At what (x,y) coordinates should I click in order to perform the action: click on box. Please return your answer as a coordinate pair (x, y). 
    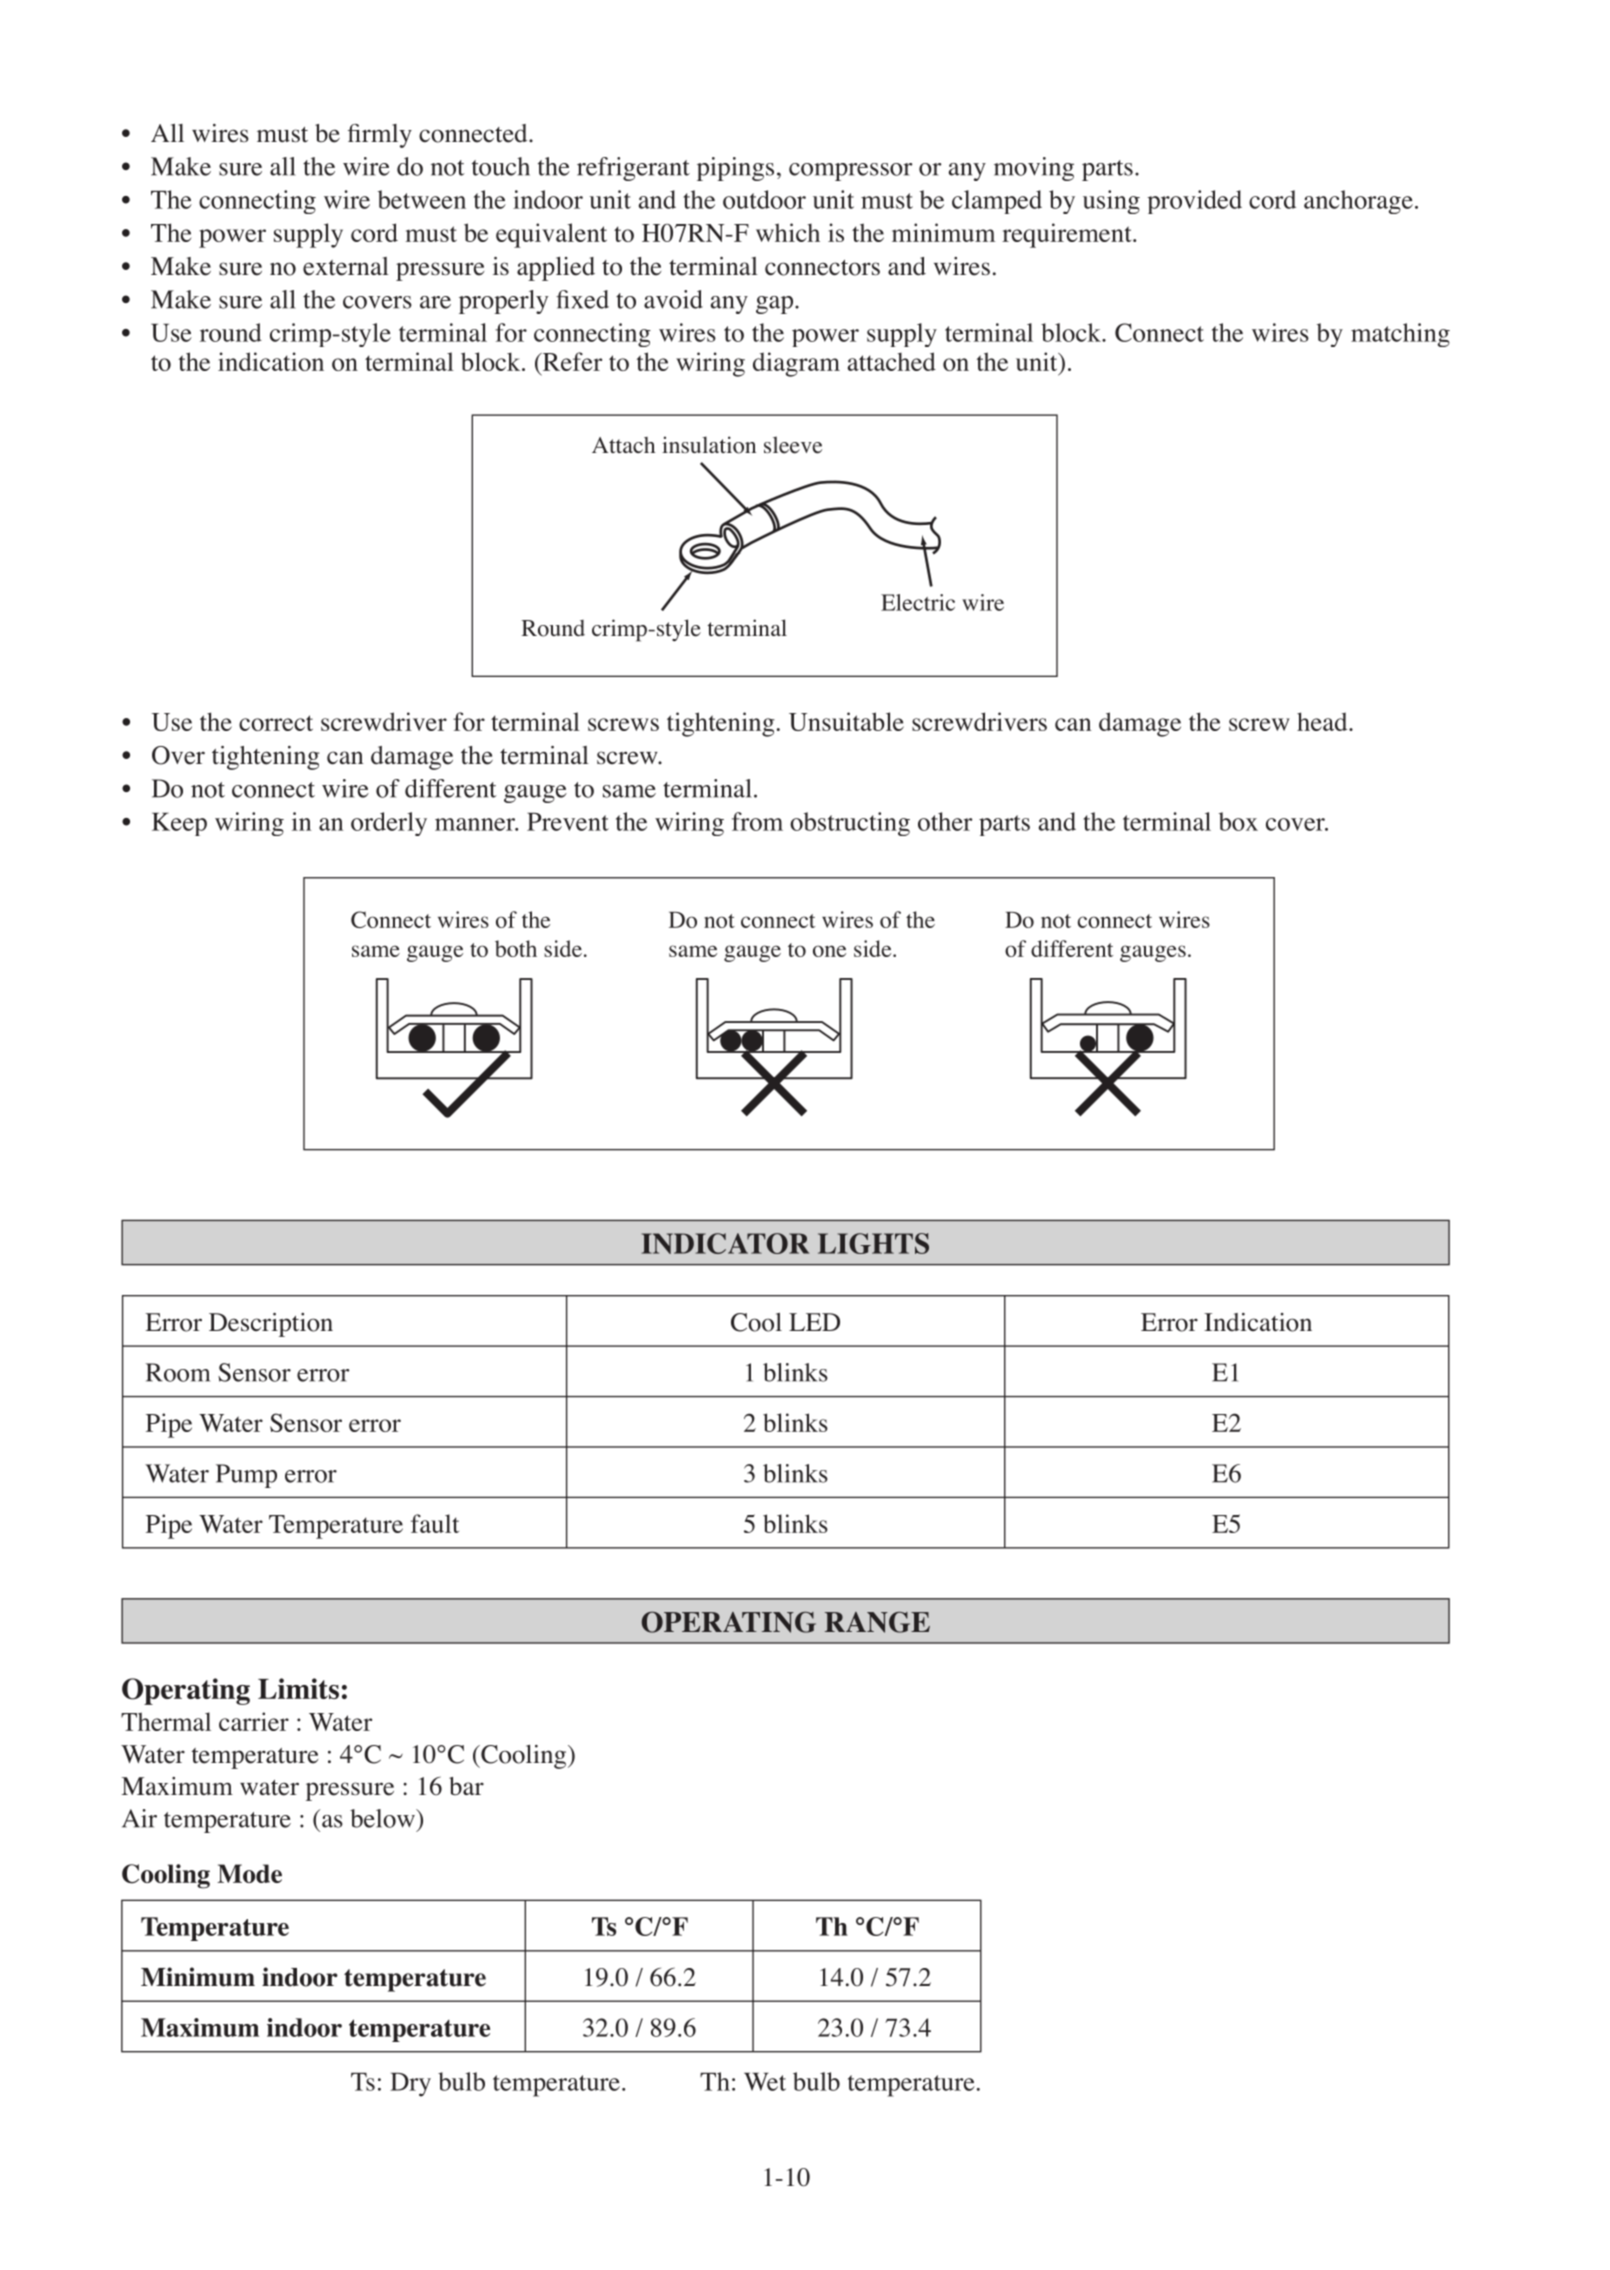
    Looking at the image, I should click on (1238, 821).
